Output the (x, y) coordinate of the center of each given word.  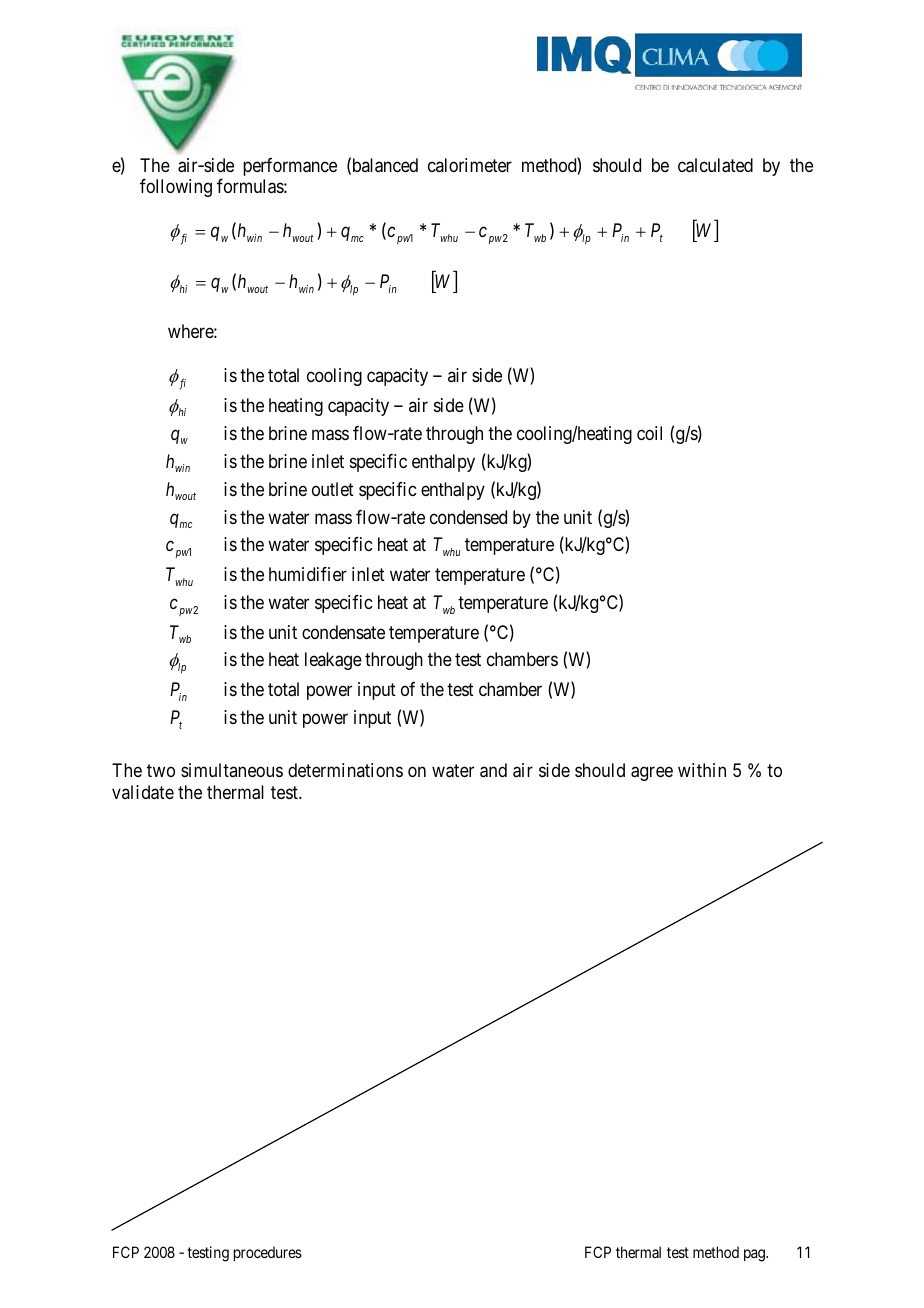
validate (143, 792)
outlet (333, 489)
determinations (345, 770)
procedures (268, 1253)
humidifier (308, 574)
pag (755, 1255)
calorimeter (470, 165)
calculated (715, 165)
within (702, 770)
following (176, 187)
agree (652, 774)
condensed (468, 517)
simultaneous (232, 770)
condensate (343, 632)
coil (649, 433)
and (493, 770)
